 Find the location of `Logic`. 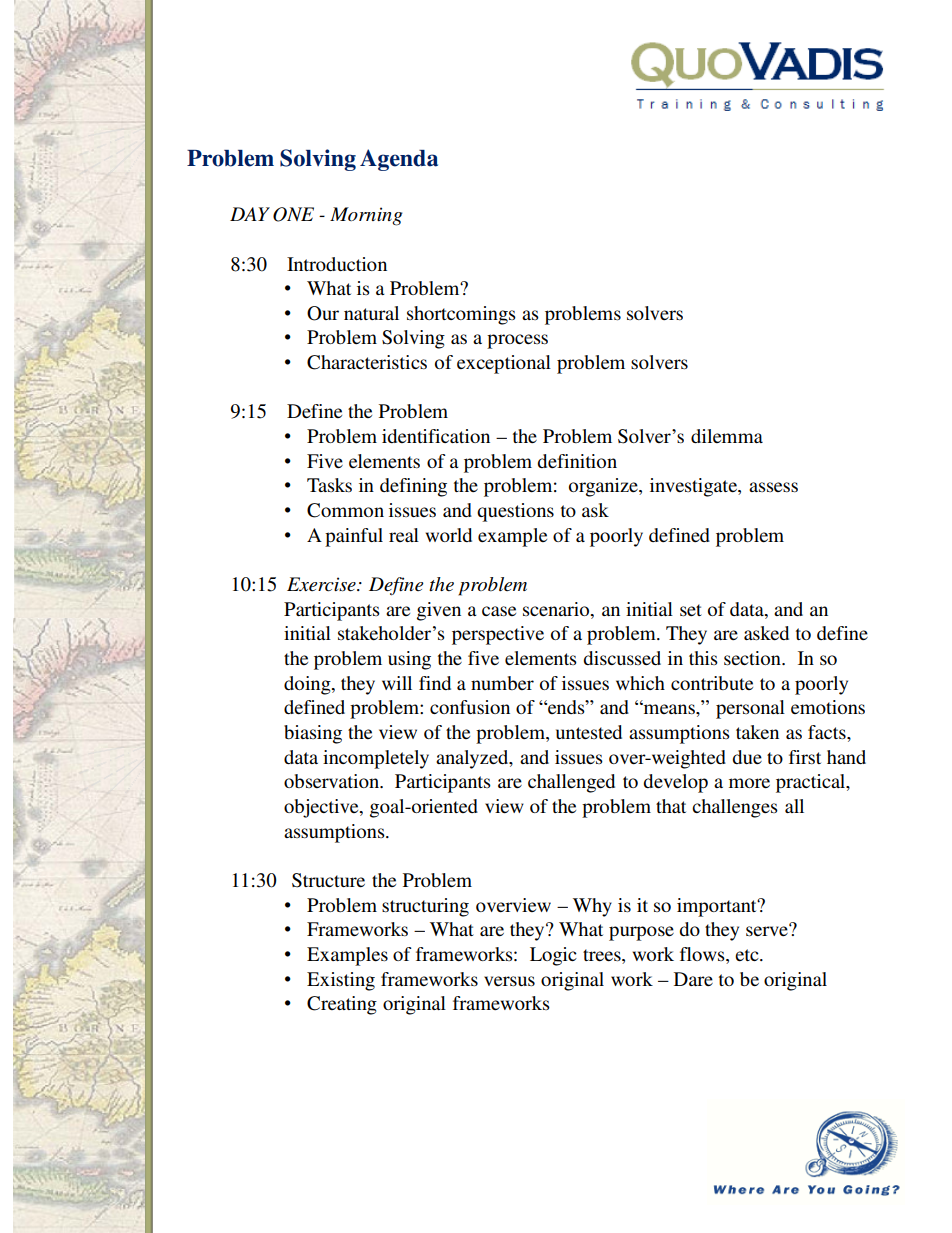

Logic is located at coordinates (553, 956).
